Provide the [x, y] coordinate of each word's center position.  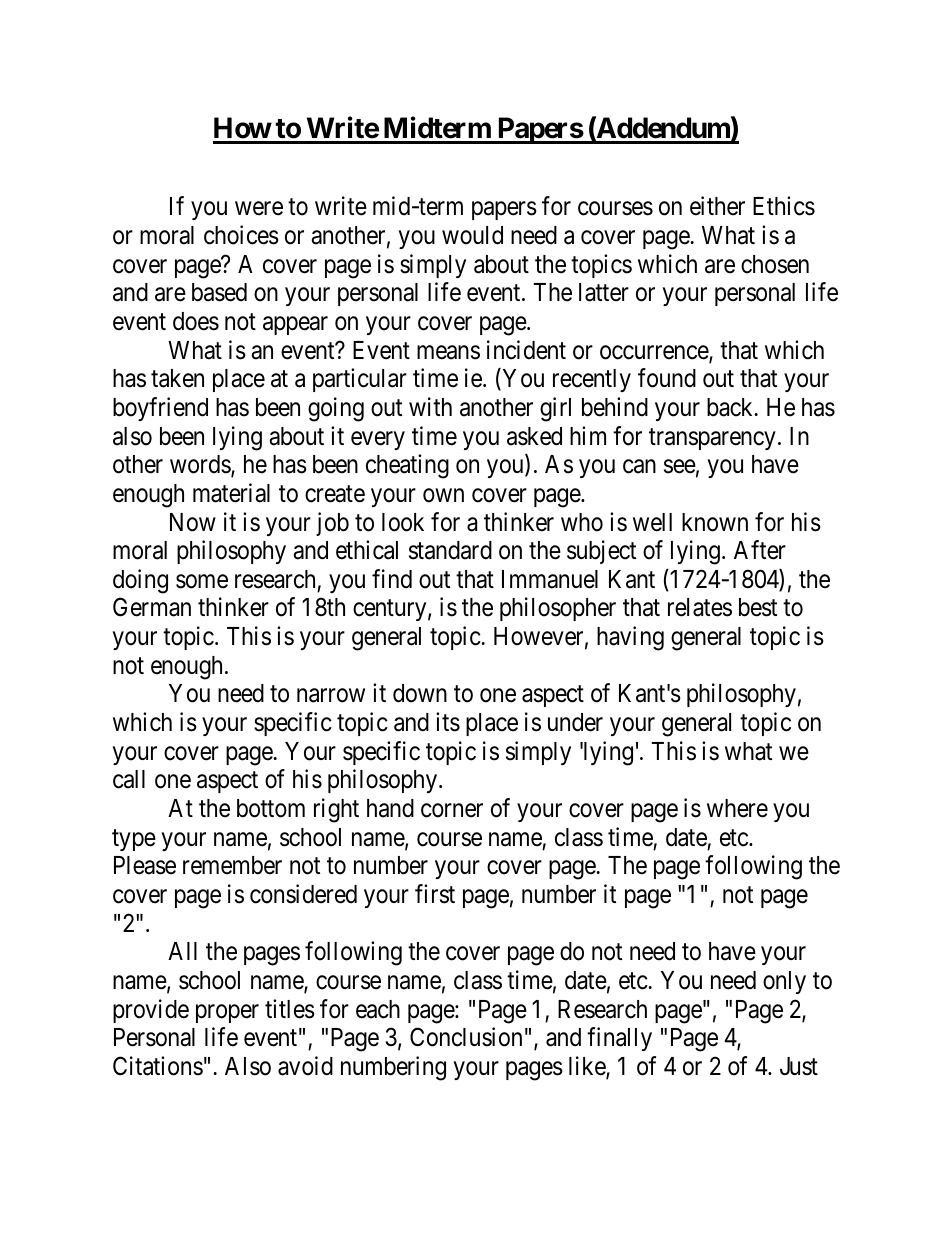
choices [241, 235]
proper [227, 1013]
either [717, 206]
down [420, 693]
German [152, 607]
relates [700, 607]
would [472, 235]
